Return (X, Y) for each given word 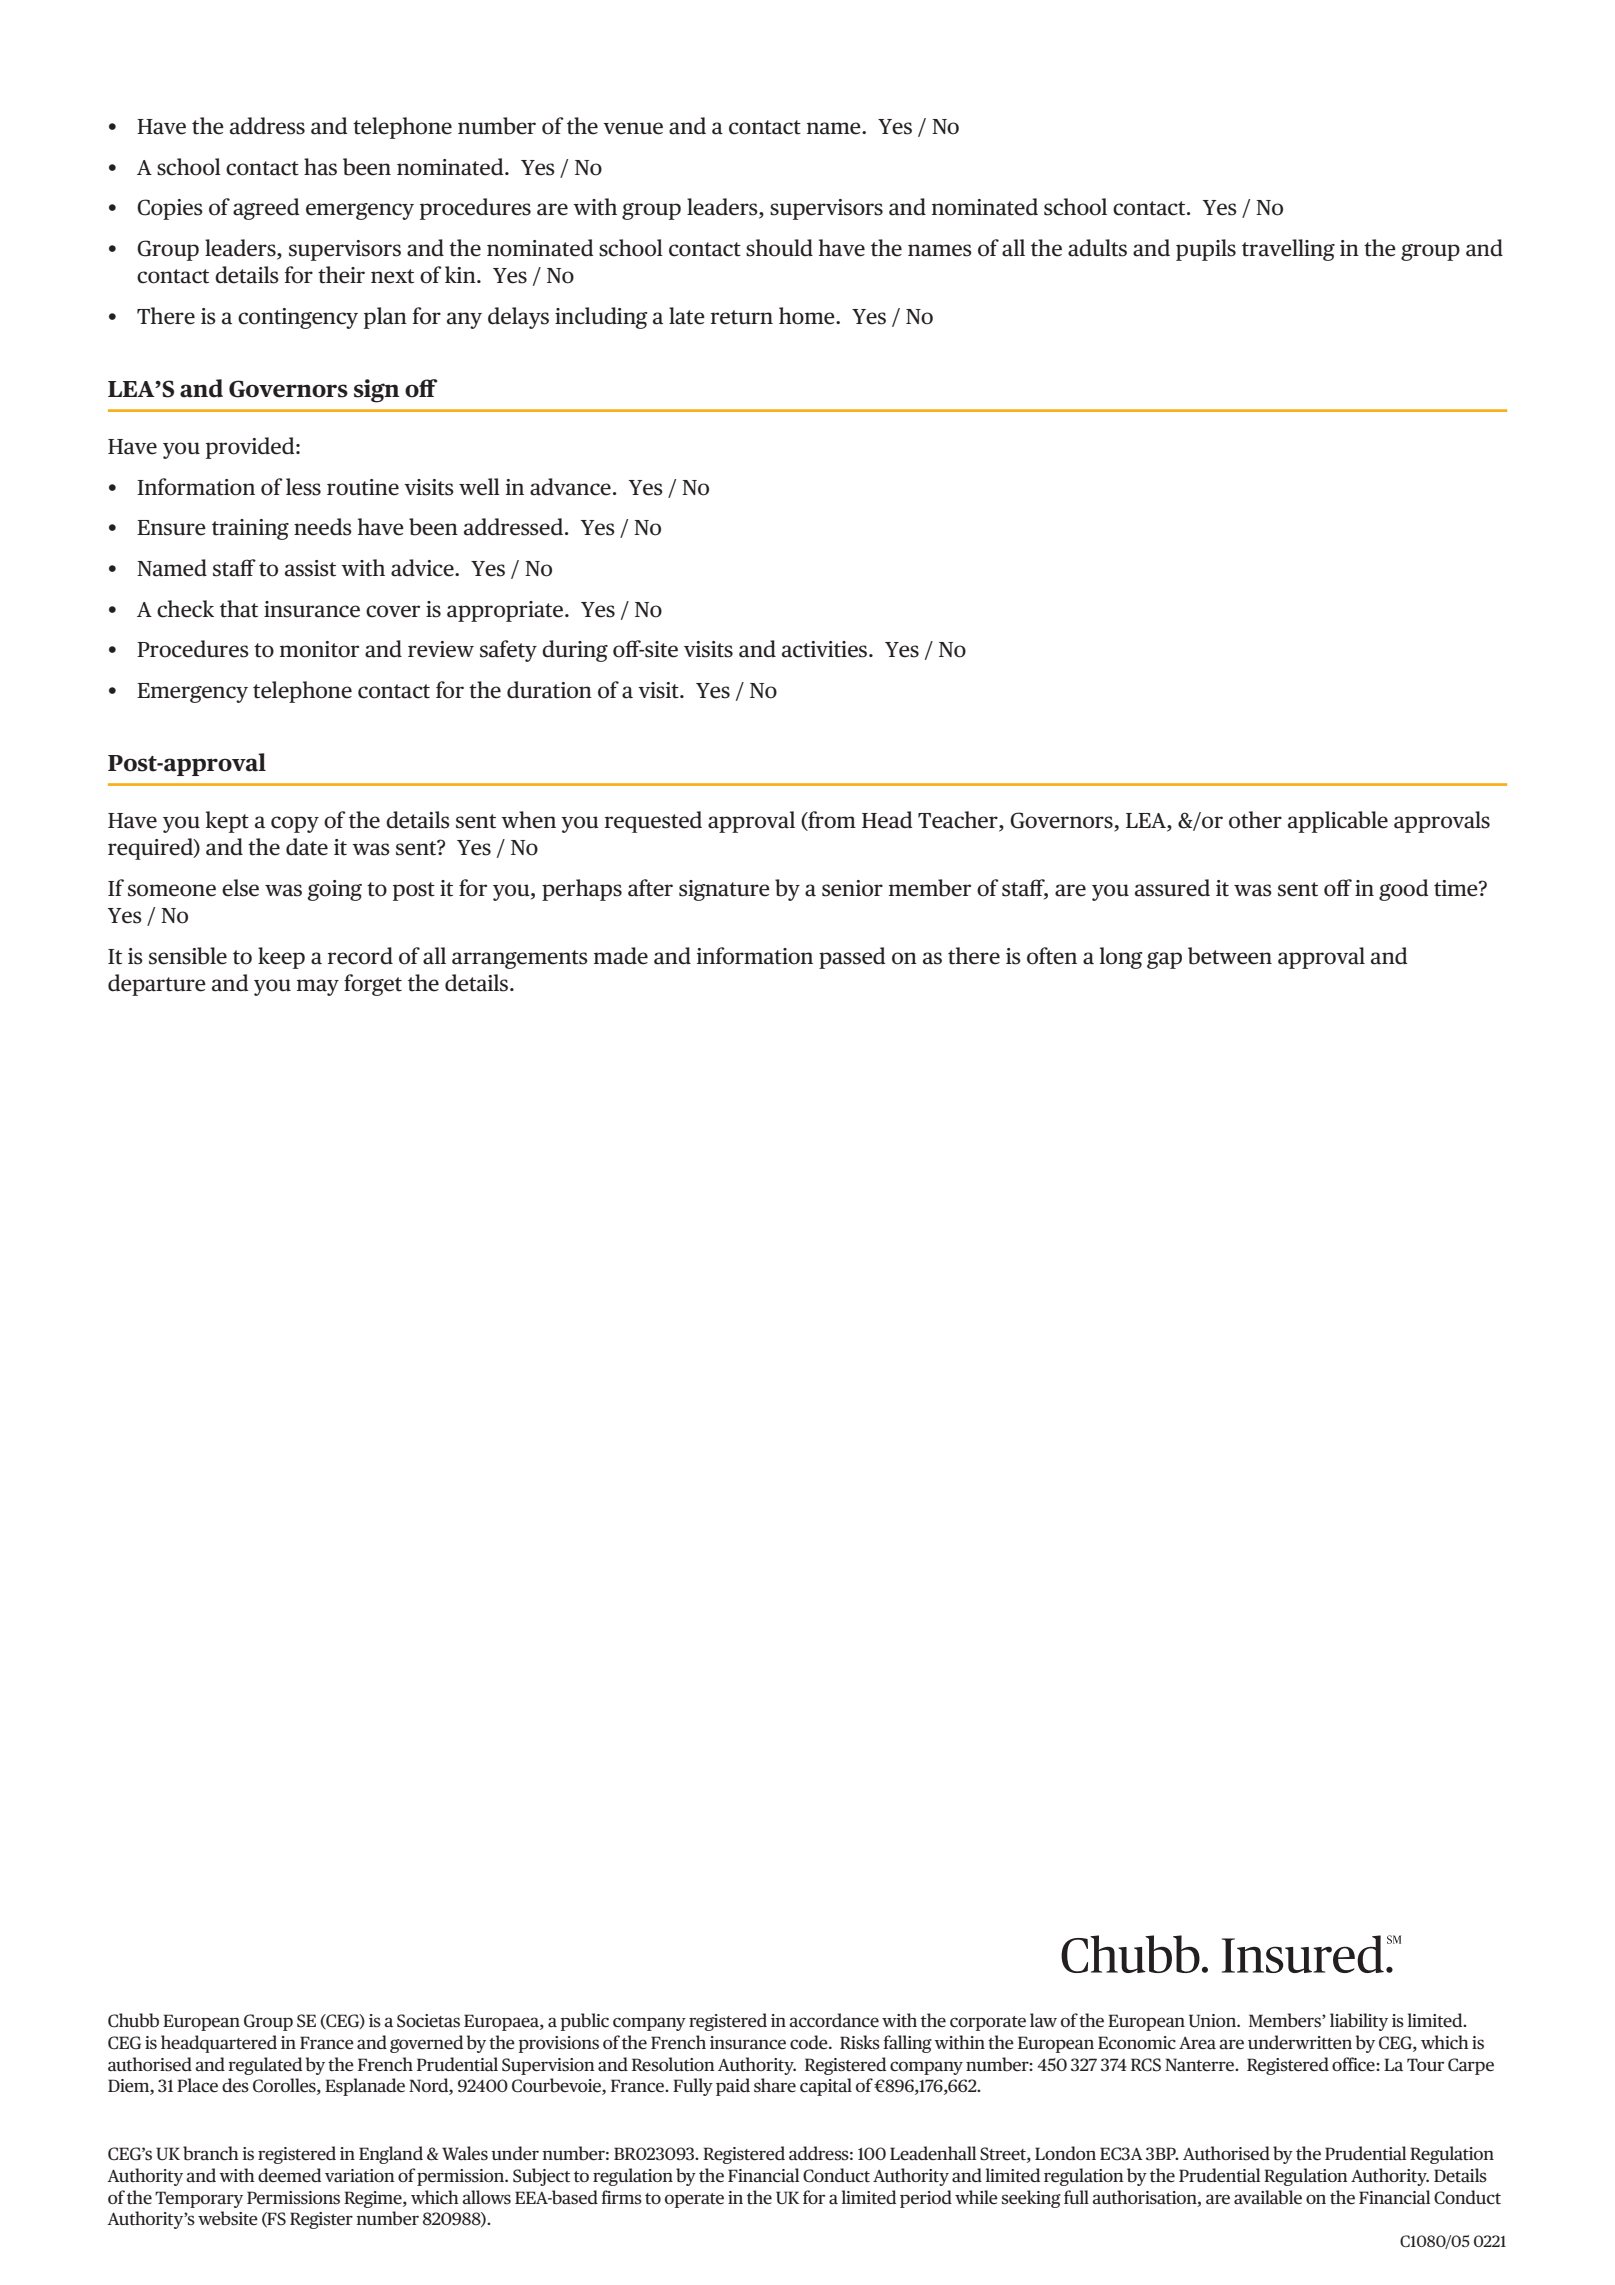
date (307, 847)
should (779, 248)
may (318, 987)
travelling (1288, 250)
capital (826, 2087)
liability (1359, 2022)
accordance (834, 2020)
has (320, 167)
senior (852, 888)
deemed (289, 2175)
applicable (1338, 822)
